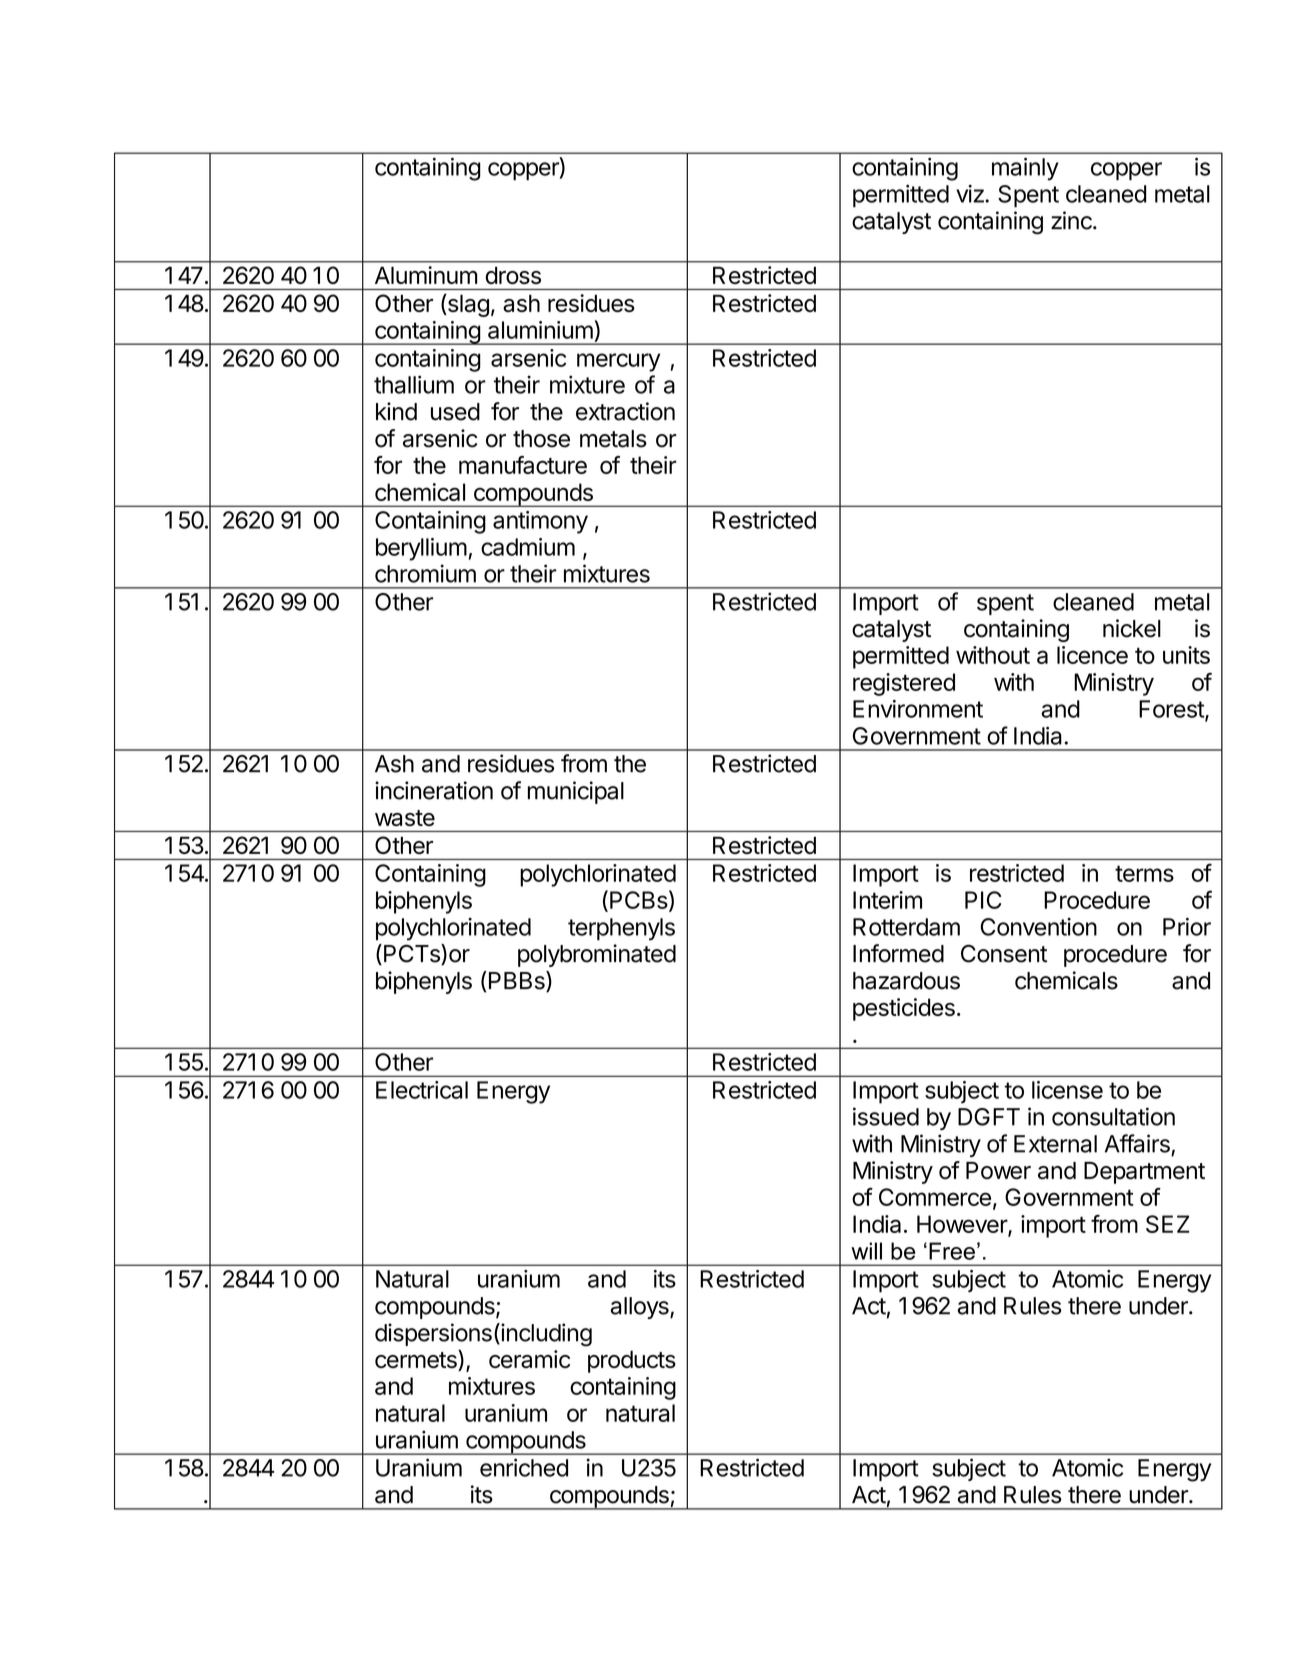 This screenshot has width=1298, height=1680. What do you see at coordinates (1072, 220) in the screenshot?
I see `zinc` at bounding box center [1072, 220].
